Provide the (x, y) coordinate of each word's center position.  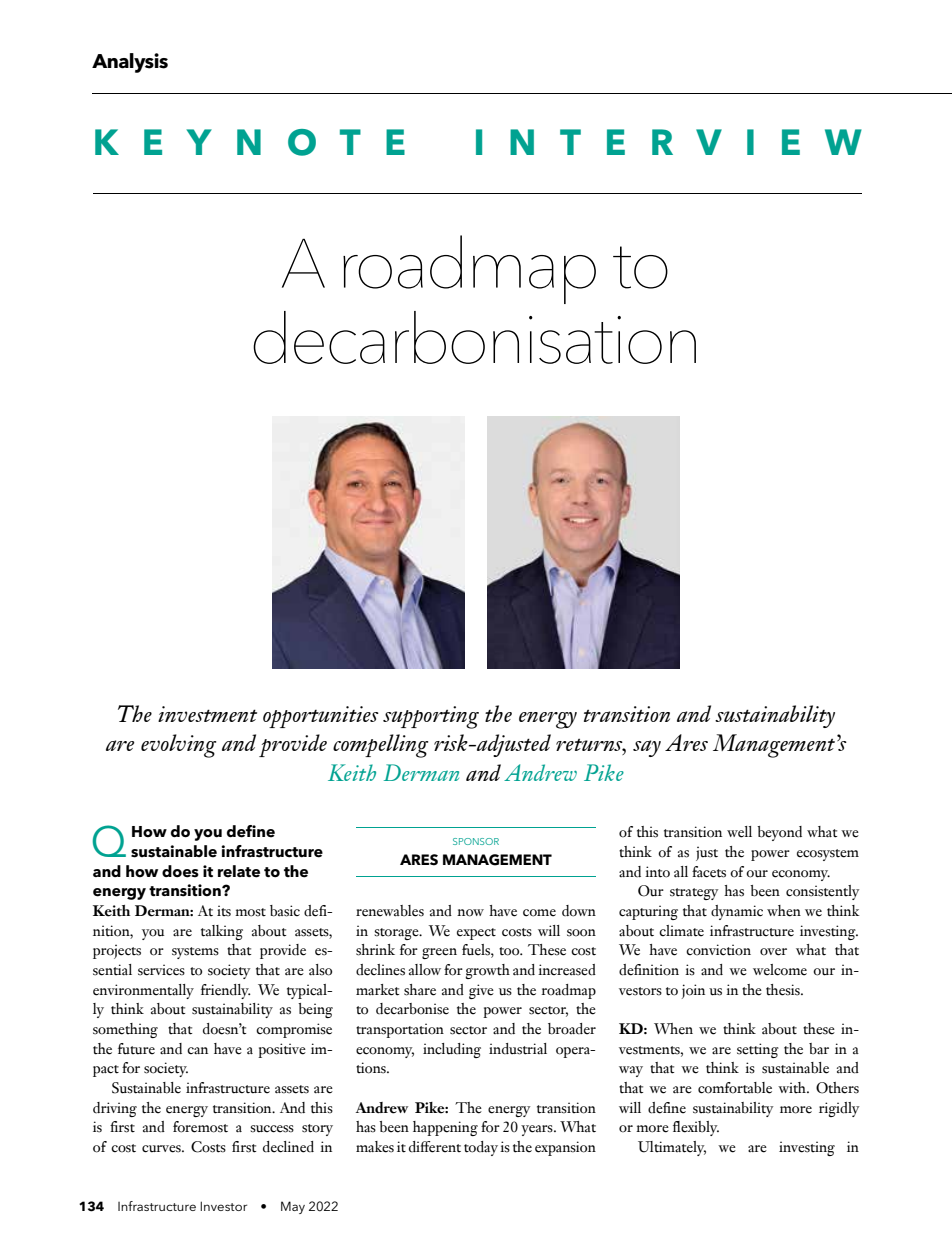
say (647, 748)
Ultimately (672, 1148)
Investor (223, 1206)
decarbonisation (474, 337)
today (481, 1148)
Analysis (130, 63)
